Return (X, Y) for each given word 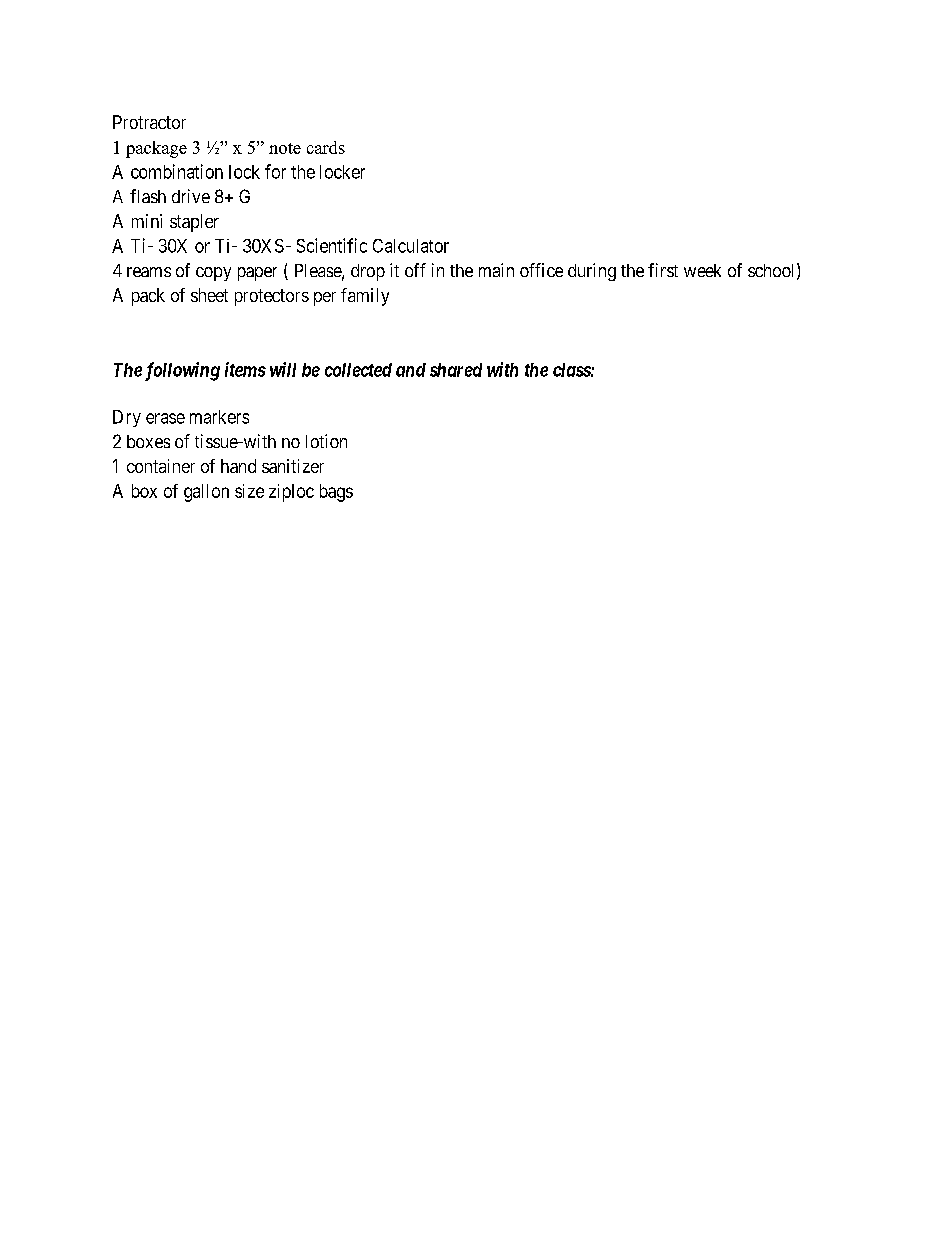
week (702, 270)
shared (456, 370)
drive (191, 196)
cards (326, 147)
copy (213, 274)
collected (358, 370)
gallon (206, 493)
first (663, 270)
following (182, 371)
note (285, 148)
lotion (326, 441)
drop (368, 272)
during (592, 272)
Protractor (149, 122)
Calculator (411, 246)
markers (219, 417)
